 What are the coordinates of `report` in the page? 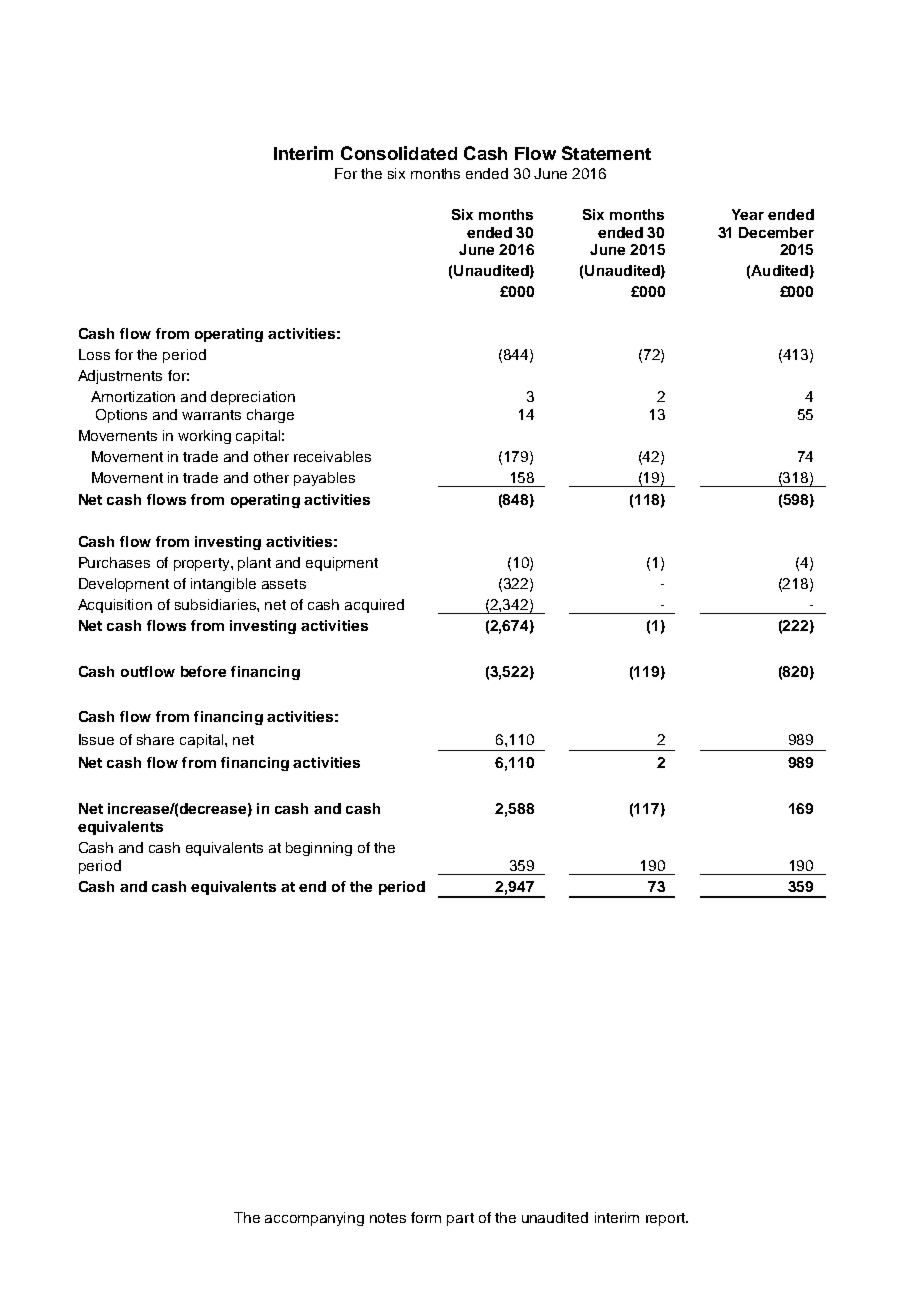 It's located at (666, 1219).
